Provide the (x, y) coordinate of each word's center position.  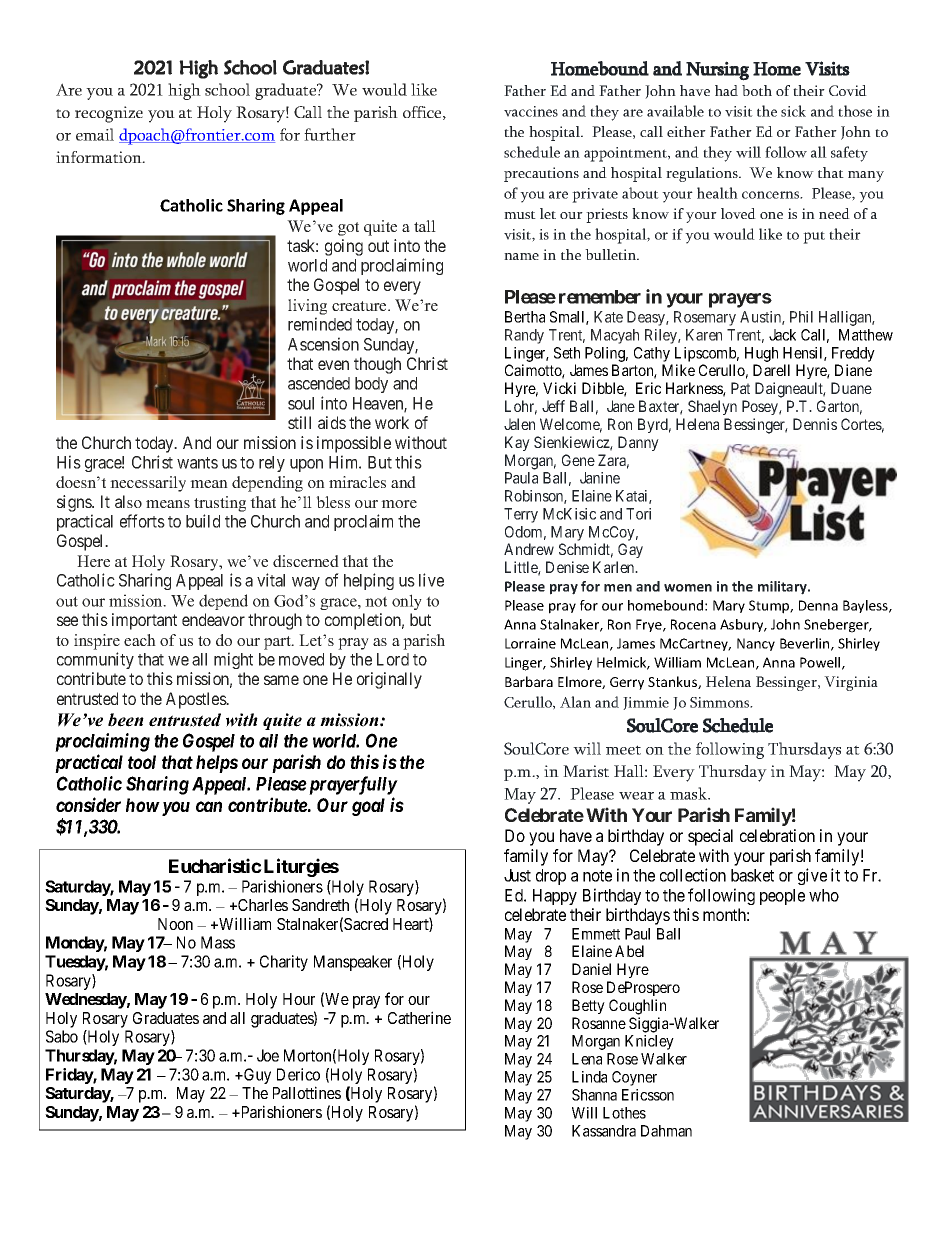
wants (197, 463)
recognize (109, 114)
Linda (589, 1077)
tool (142, 762)
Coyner (634, 1078)
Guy (256, 1076)
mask (690, 793)
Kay (517, 443)
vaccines (531, 111)
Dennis (815, 424)
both (757, 90)
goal (368, 807)
